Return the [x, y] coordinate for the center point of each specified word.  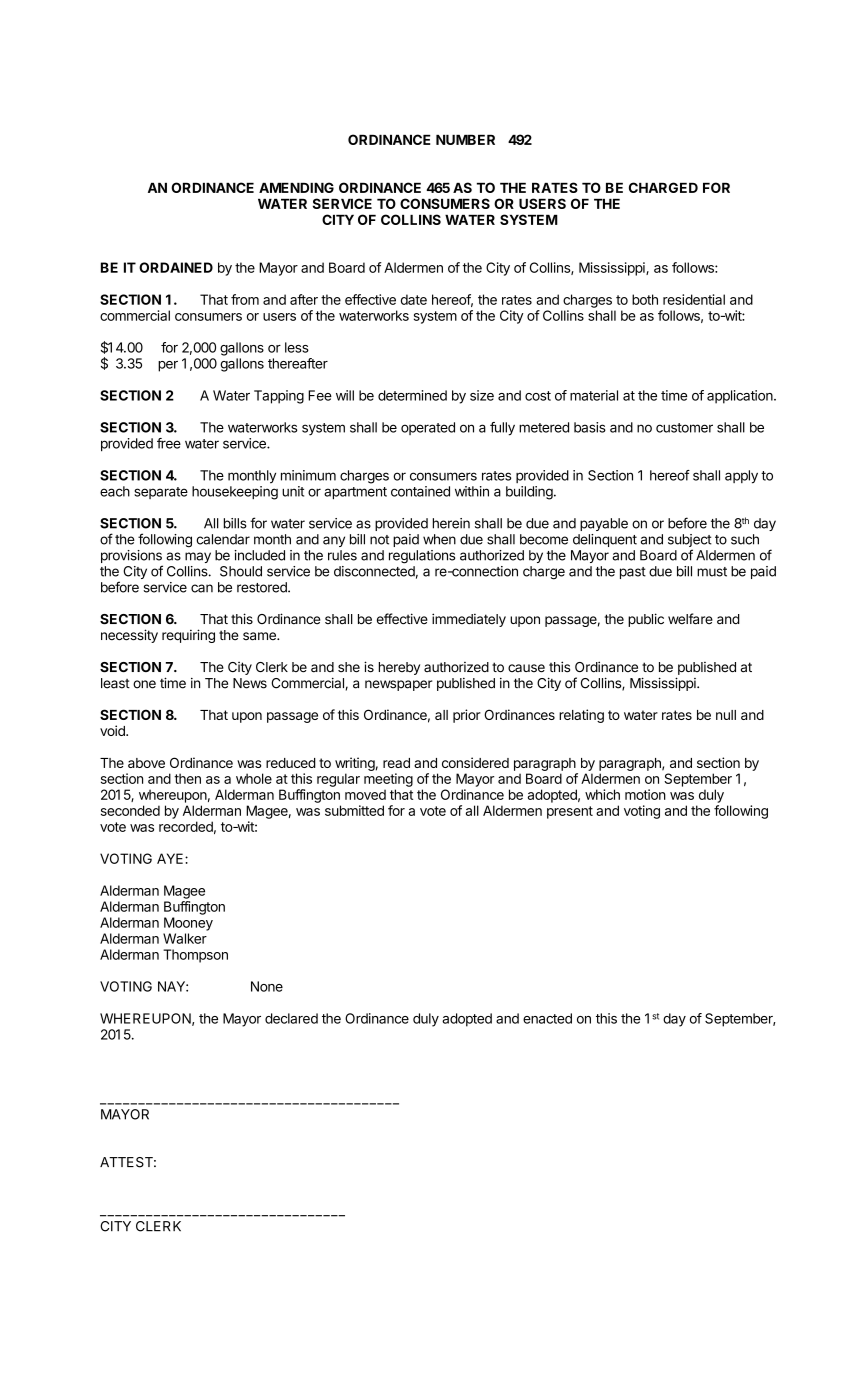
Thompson [195, 956]
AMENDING [296, 187]
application [741, 397]
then [187, 778]
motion [645, 794]
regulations [422, 557]
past [633, 573]
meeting [388, 780]
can [202, 588]
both [645, 299]
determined [412, 395]
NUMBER [465, 140]
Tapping [279, 397]
